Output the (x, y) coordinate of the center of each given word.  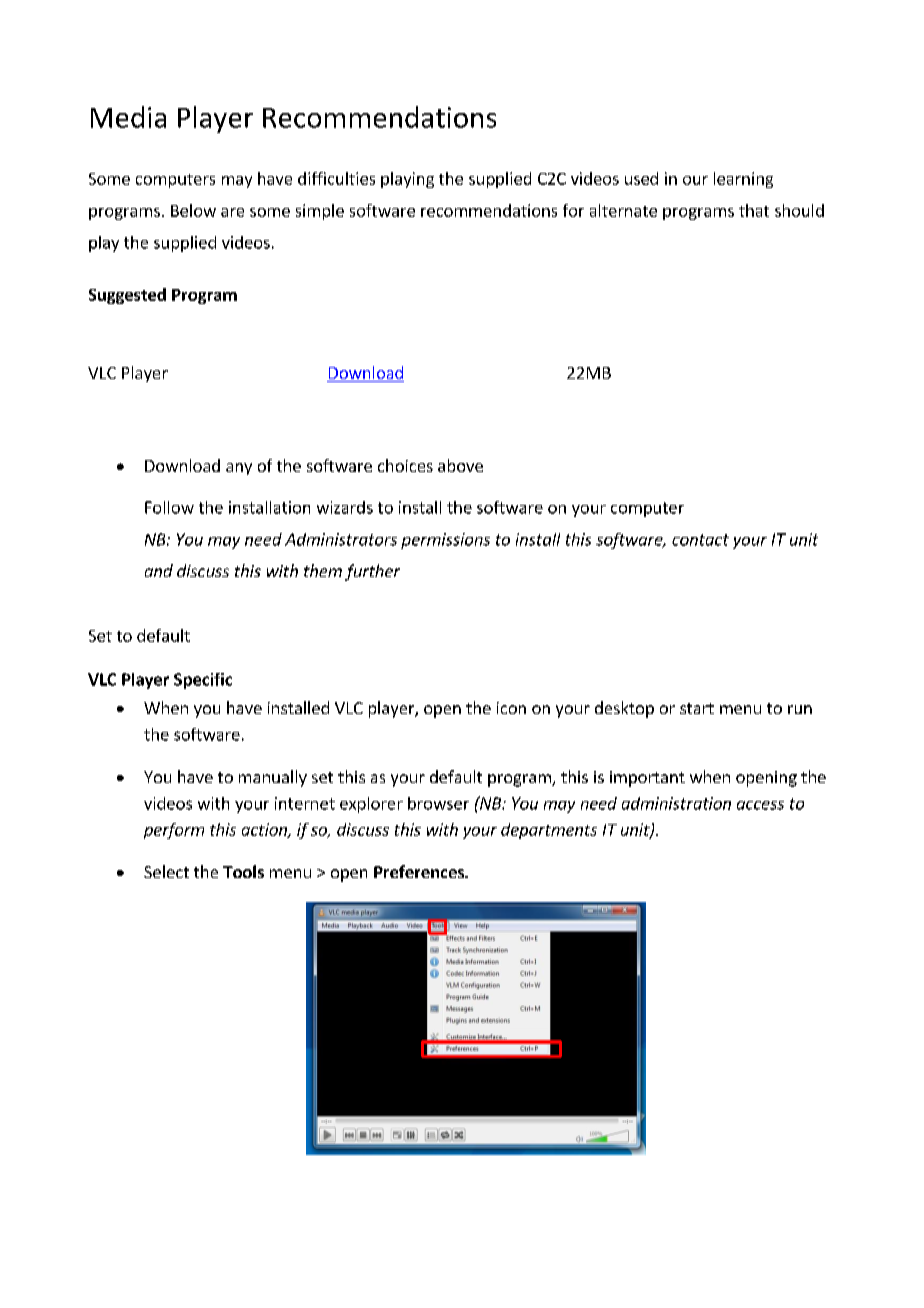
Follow (169, 507)
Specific (203, 681)
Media (128, 117)
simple (320, 212)
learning (743, 180)
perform (174, 831)
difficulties (336, 178)
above (460, 465)
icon (511, 708)
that (754, 210)
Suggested (127, 296)
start (697, 708)
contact (700, 540)
